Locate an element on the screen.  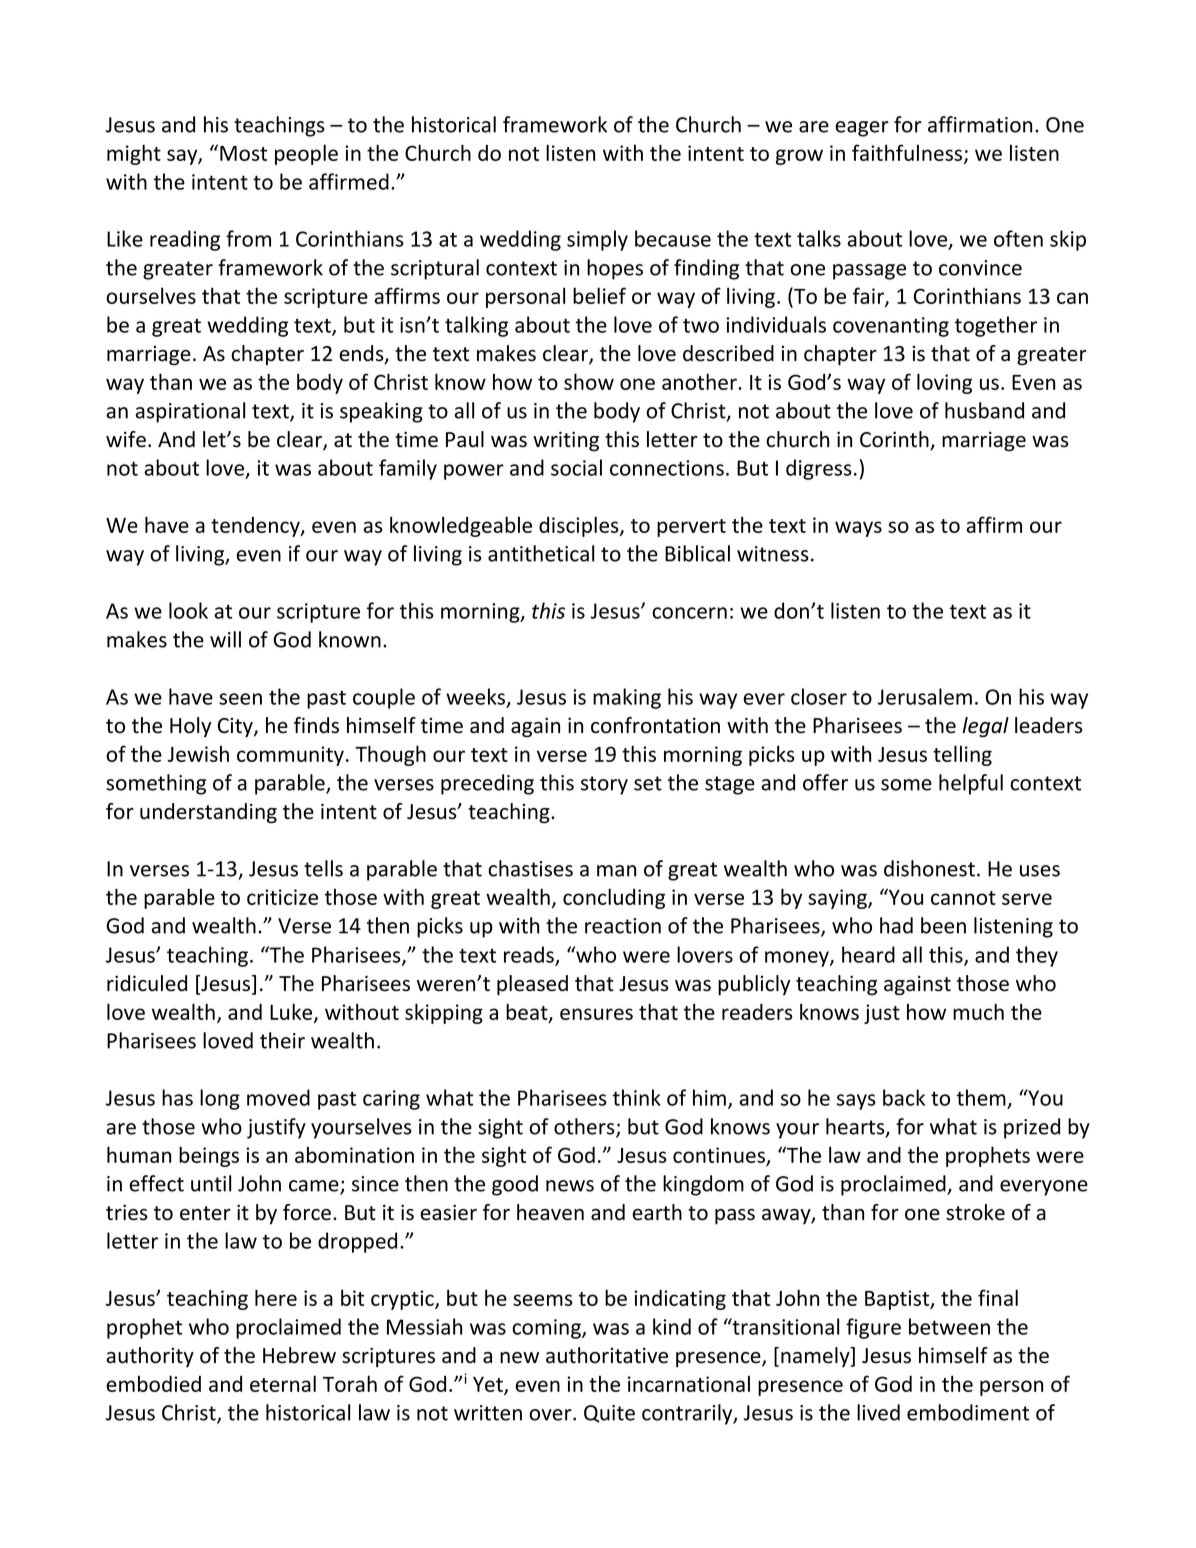
embodiment is located at coordinates (968, 1412).
